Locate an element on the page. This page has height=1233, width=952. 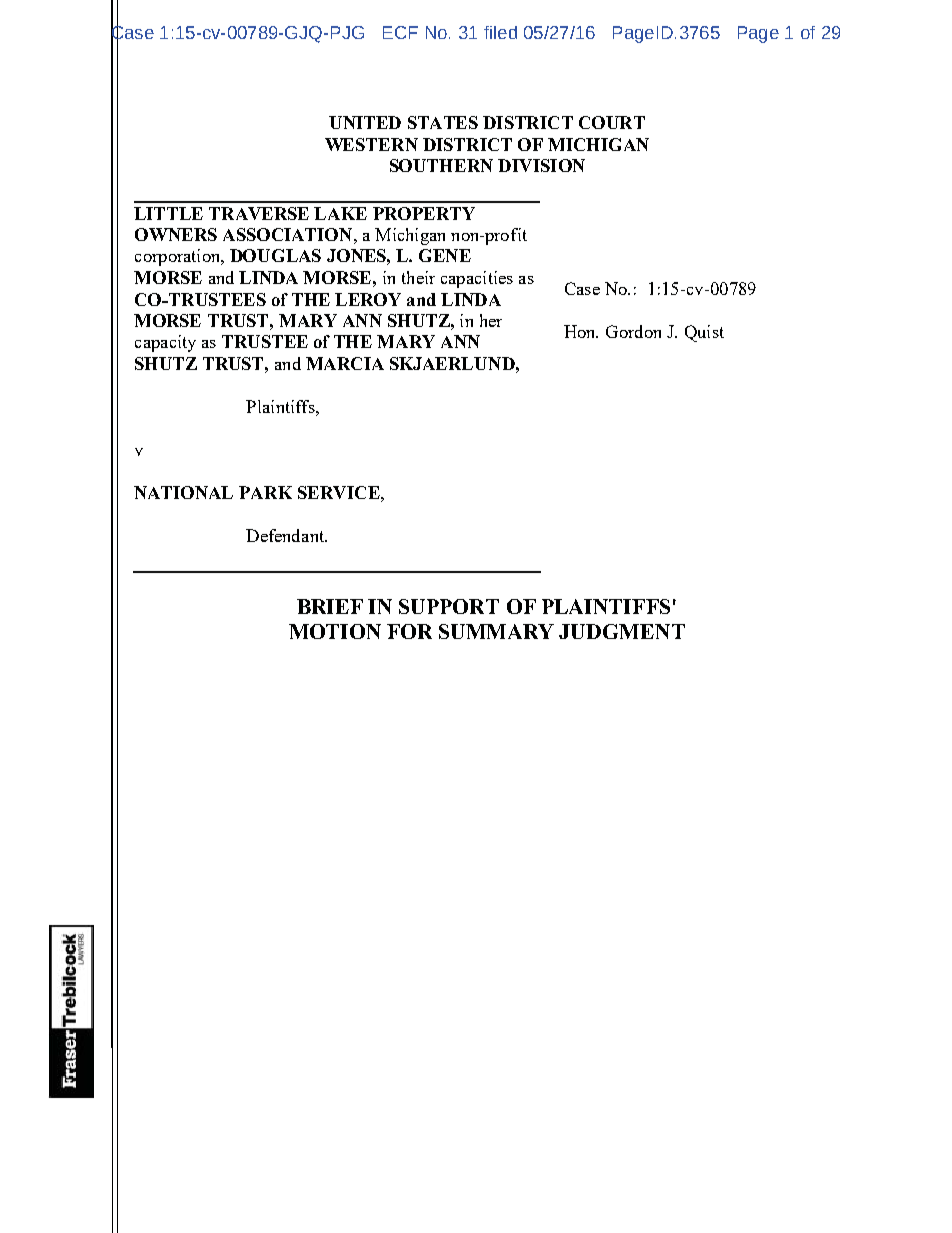
SUPPORT is located at coordinates (449, 606).
